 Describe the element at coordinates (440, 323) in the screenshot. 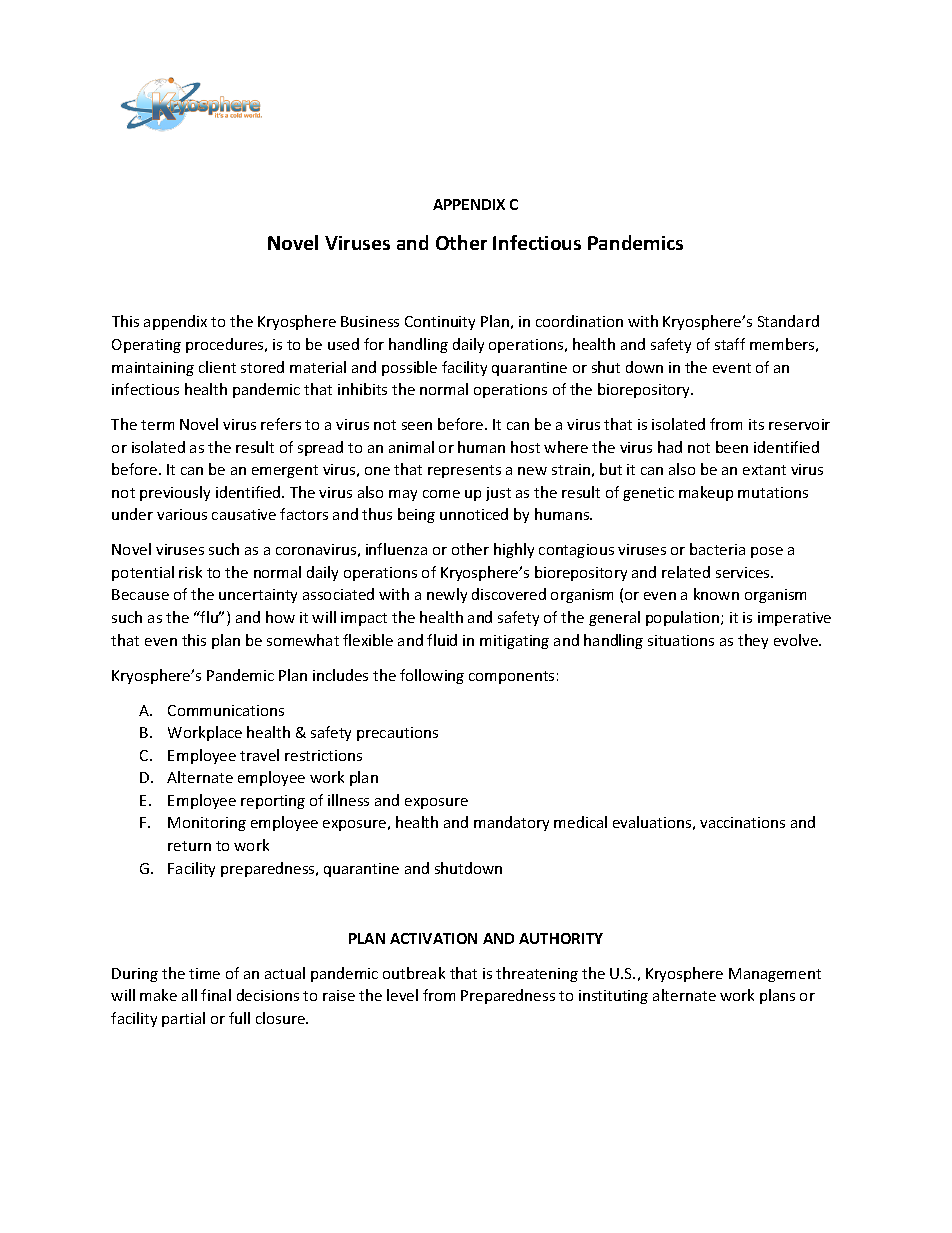

I see `Continuity` at that location.
